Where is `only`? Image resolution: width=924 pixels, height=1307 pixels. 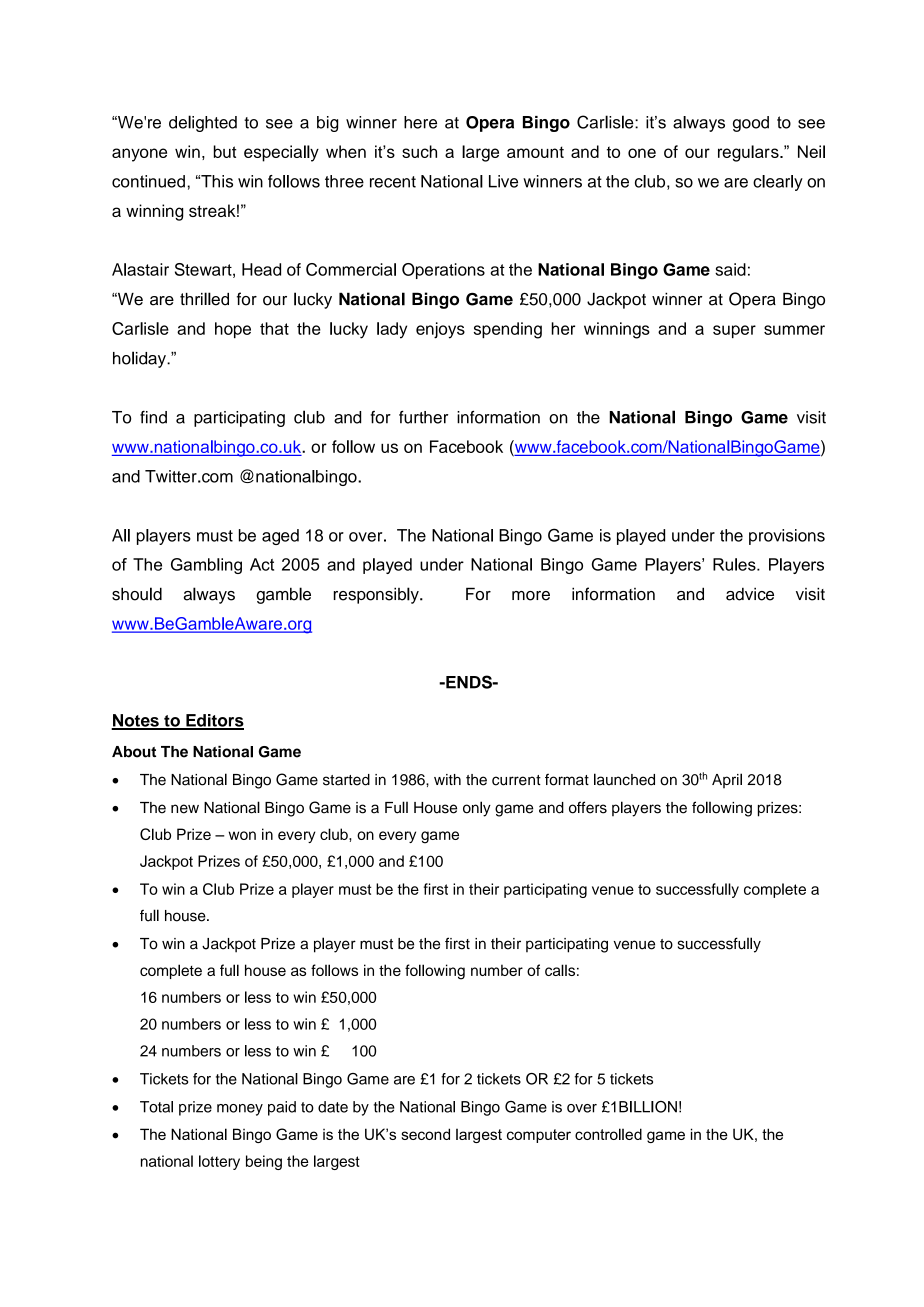 only is located at coordinates (477, 809).
